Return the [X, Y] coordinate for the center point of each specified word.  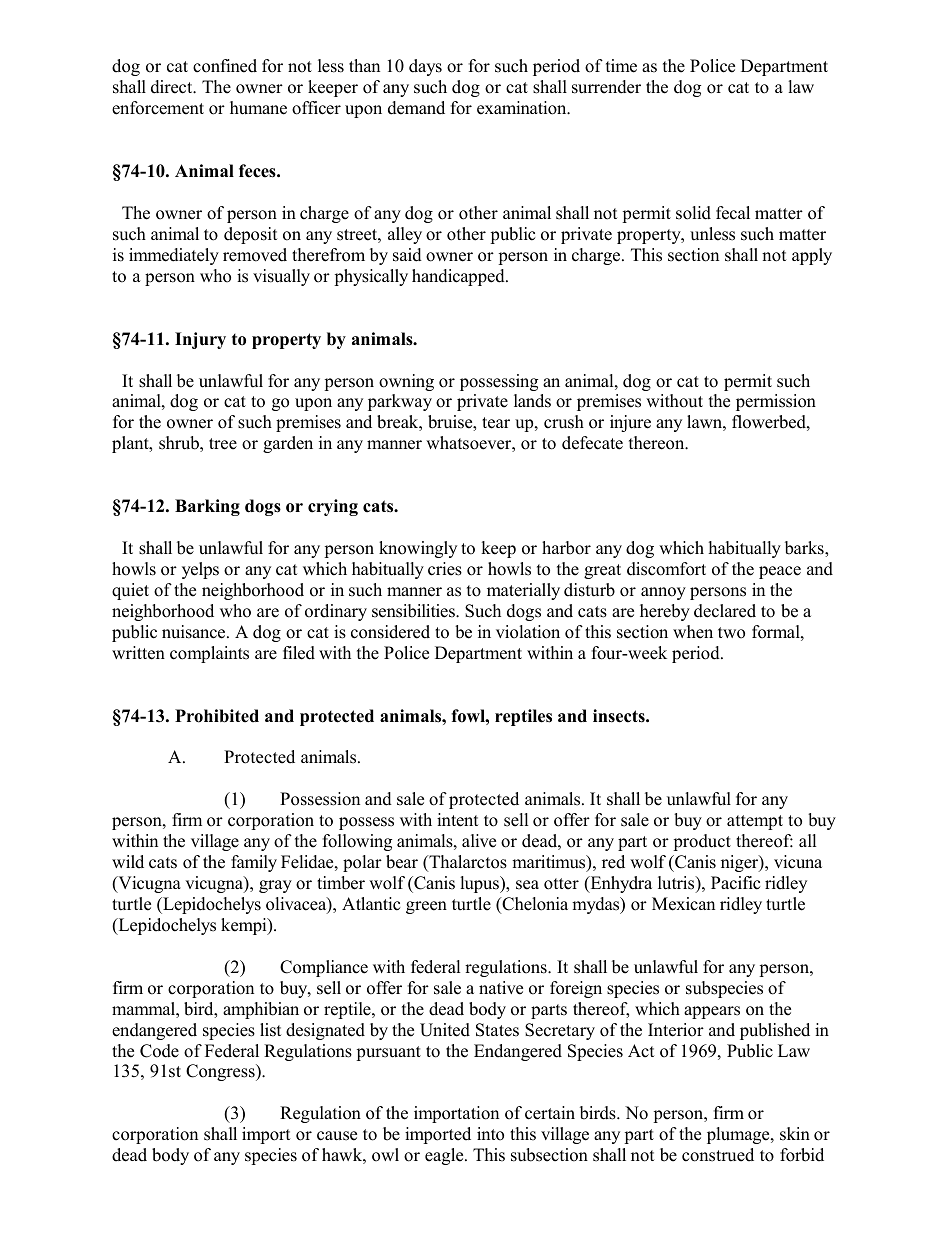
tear [496, 423]
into [490, 1134]
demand [416, 108]
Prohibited [217, 716]
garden [288, 444]
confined [225, 66]
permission [776, 402]
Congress [221, 1072]
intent [458, 820]
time [621, 66]
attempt [755, 822]
